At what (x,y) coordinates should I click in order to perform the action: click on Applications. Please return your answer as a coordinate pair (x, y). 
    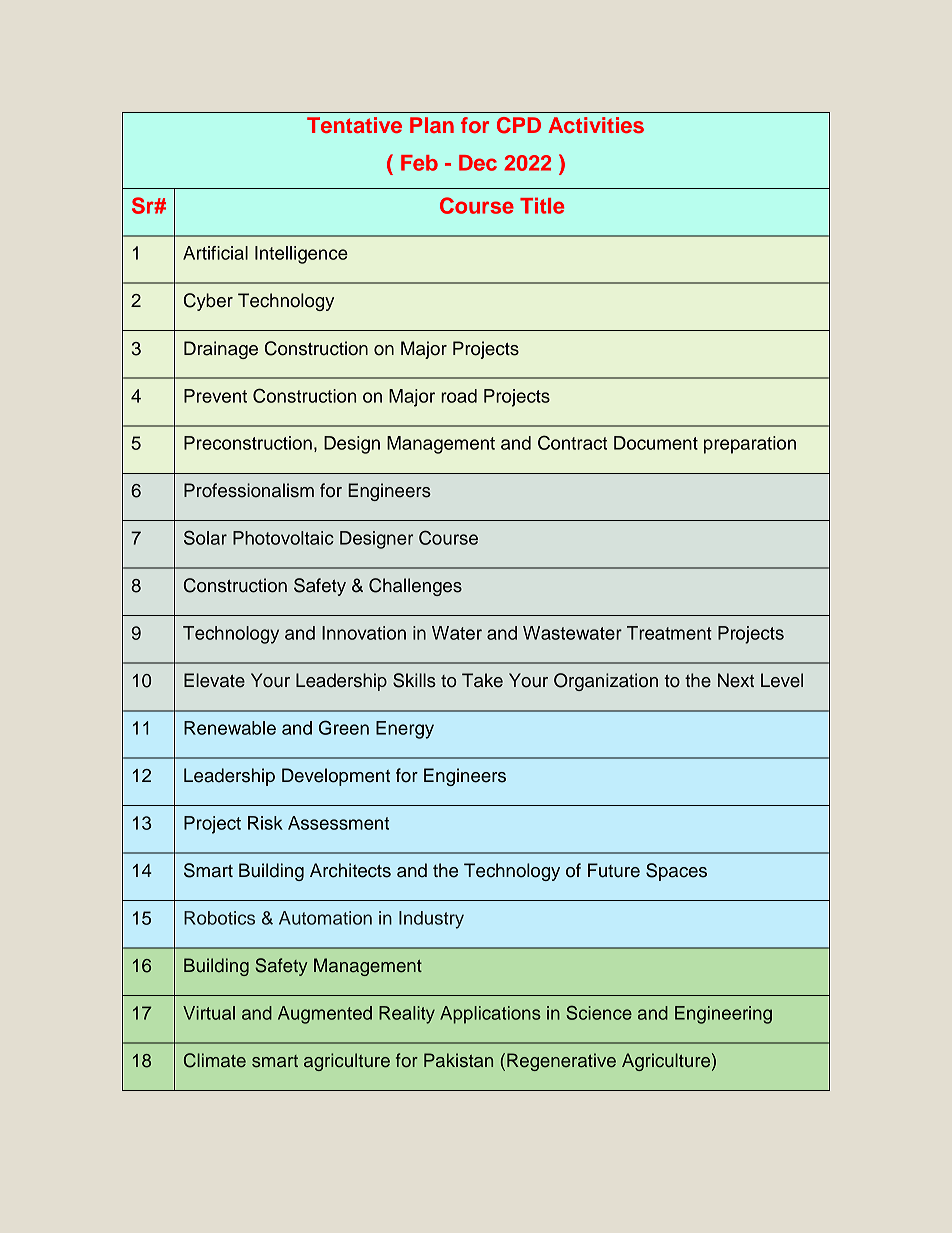
    Looking at the image, I should click on (490, 1015).
